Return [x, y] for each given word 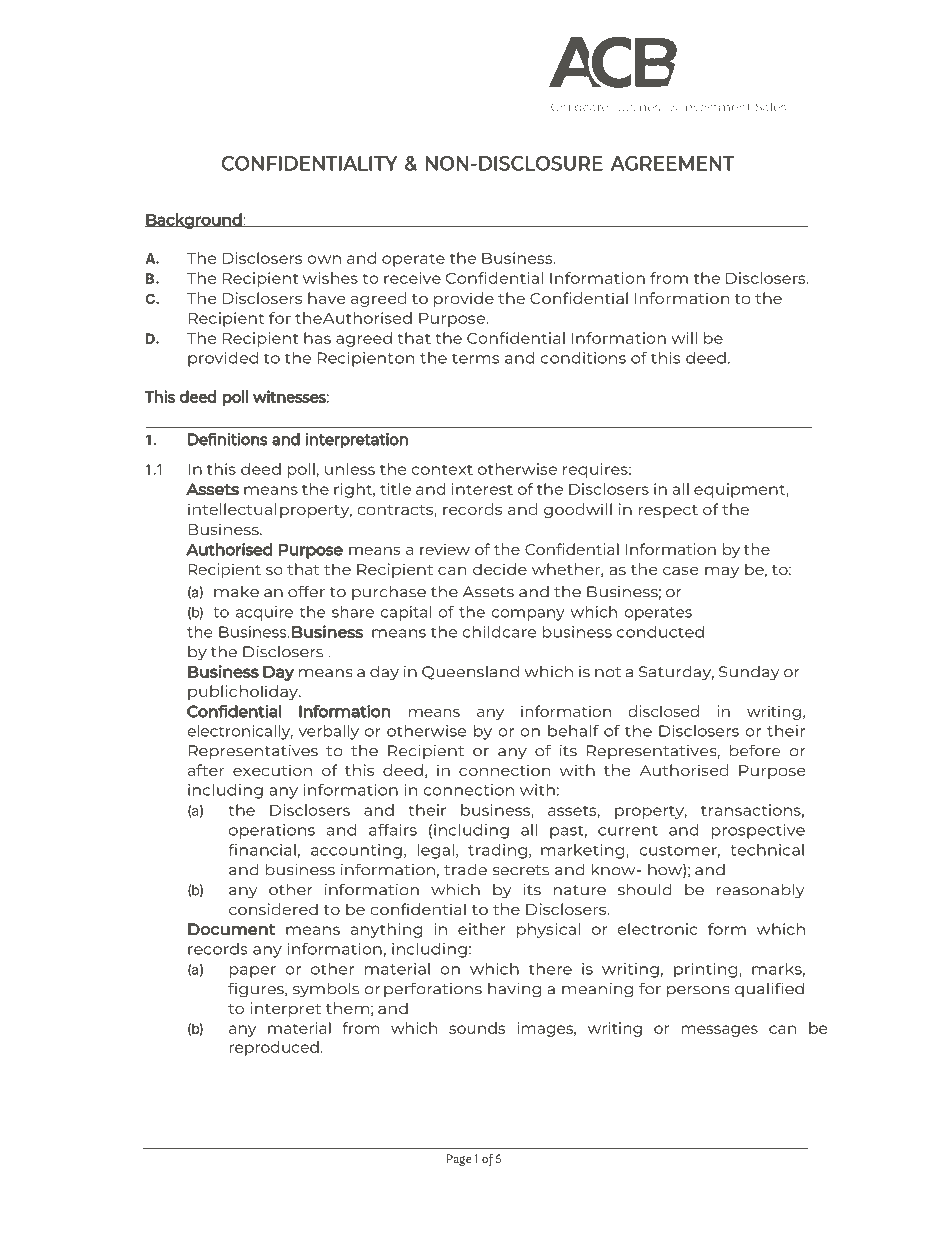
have [326, 298]
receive [412, 278]
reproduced [274, 1048]
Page [459, 1160]
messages [719, 1031]
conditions [583, 358]
